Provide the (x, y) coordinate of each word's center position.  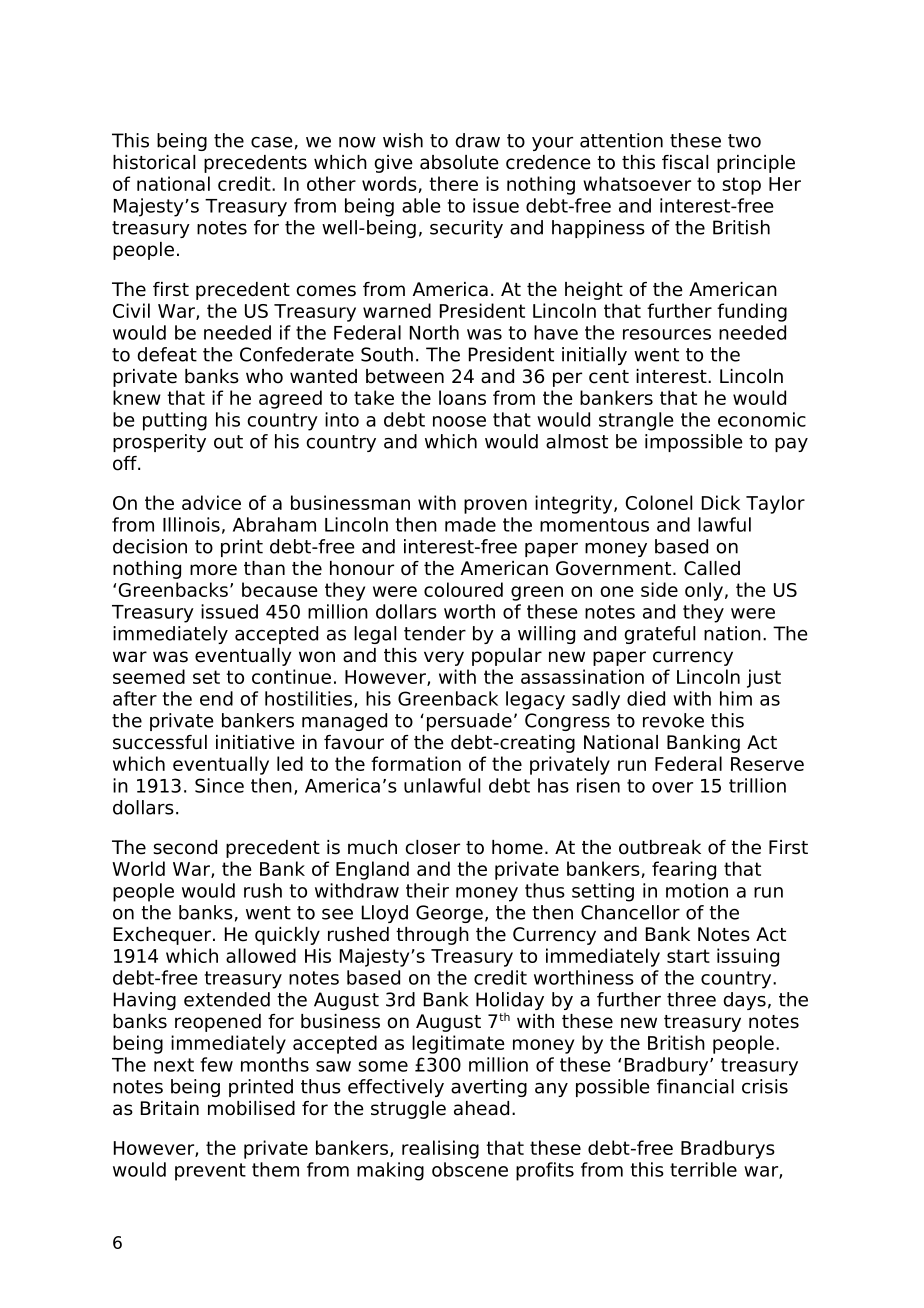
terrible (703, 1169)
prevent (210, 1172)
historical (154, 162)
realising (440, 1149)
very (444, 658)
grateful (660, 635)
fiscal (685, 162)
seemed (149, 676)
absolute (459, 162)
